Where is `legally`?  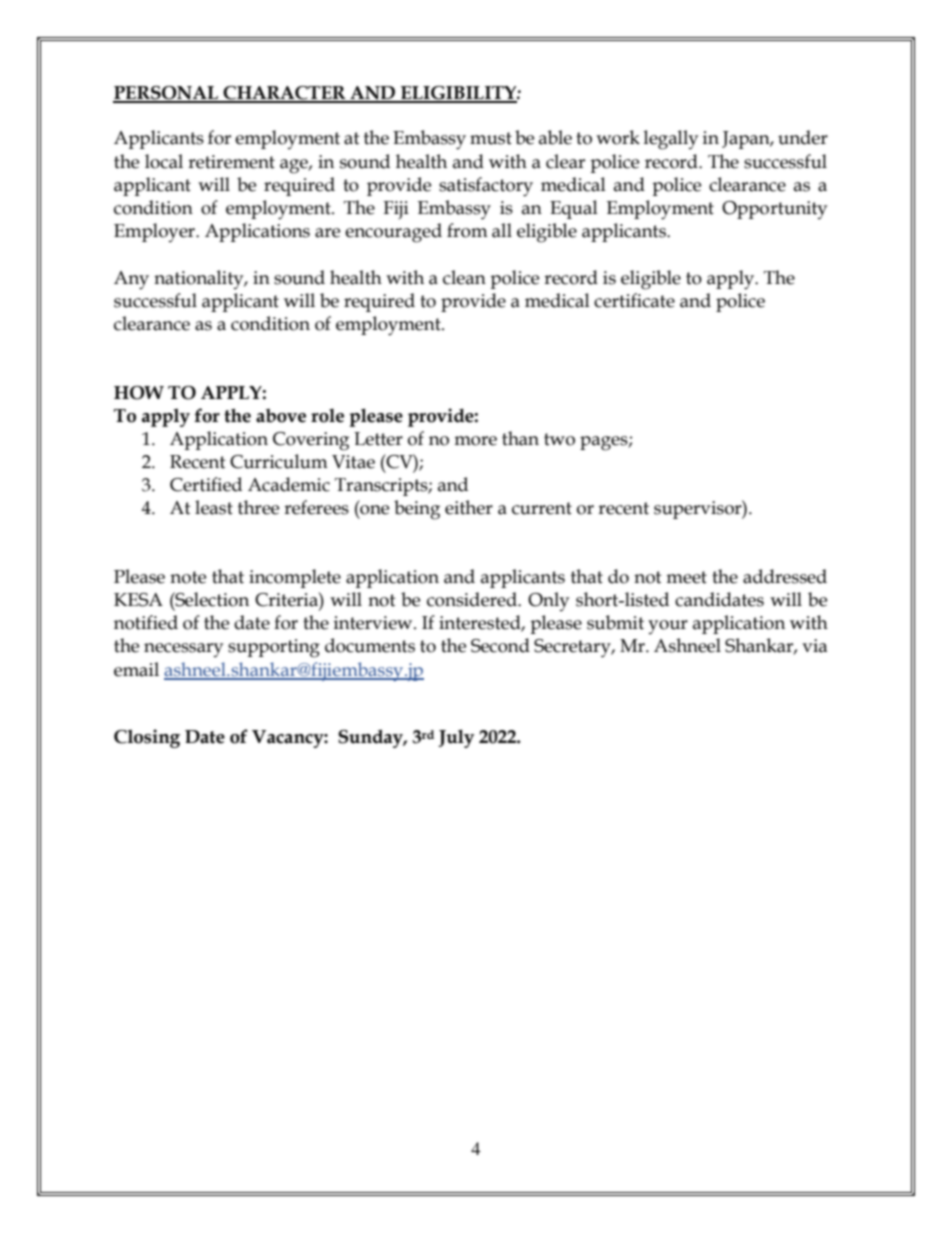 legally is located at coordinates (671, 140).
